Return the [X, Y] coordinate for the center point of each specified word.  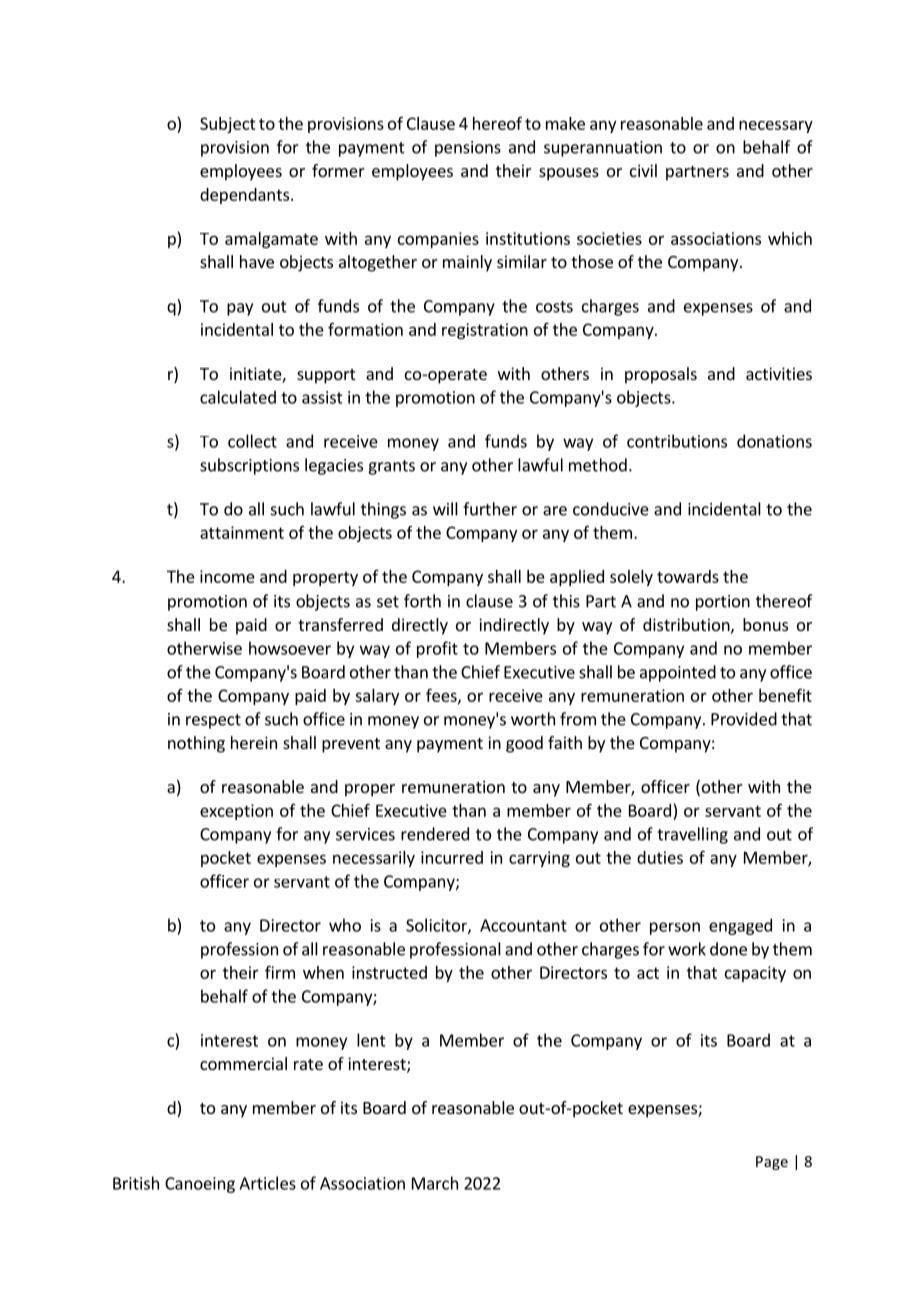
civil [643, 170]
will [445, 509]
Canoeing [200, 1185]
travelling [692, 835]
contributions [677, 441]
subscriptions [249, 466]
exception [236, 812]
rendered [435, 834]
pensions [468, 149]
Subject [228, 125]
